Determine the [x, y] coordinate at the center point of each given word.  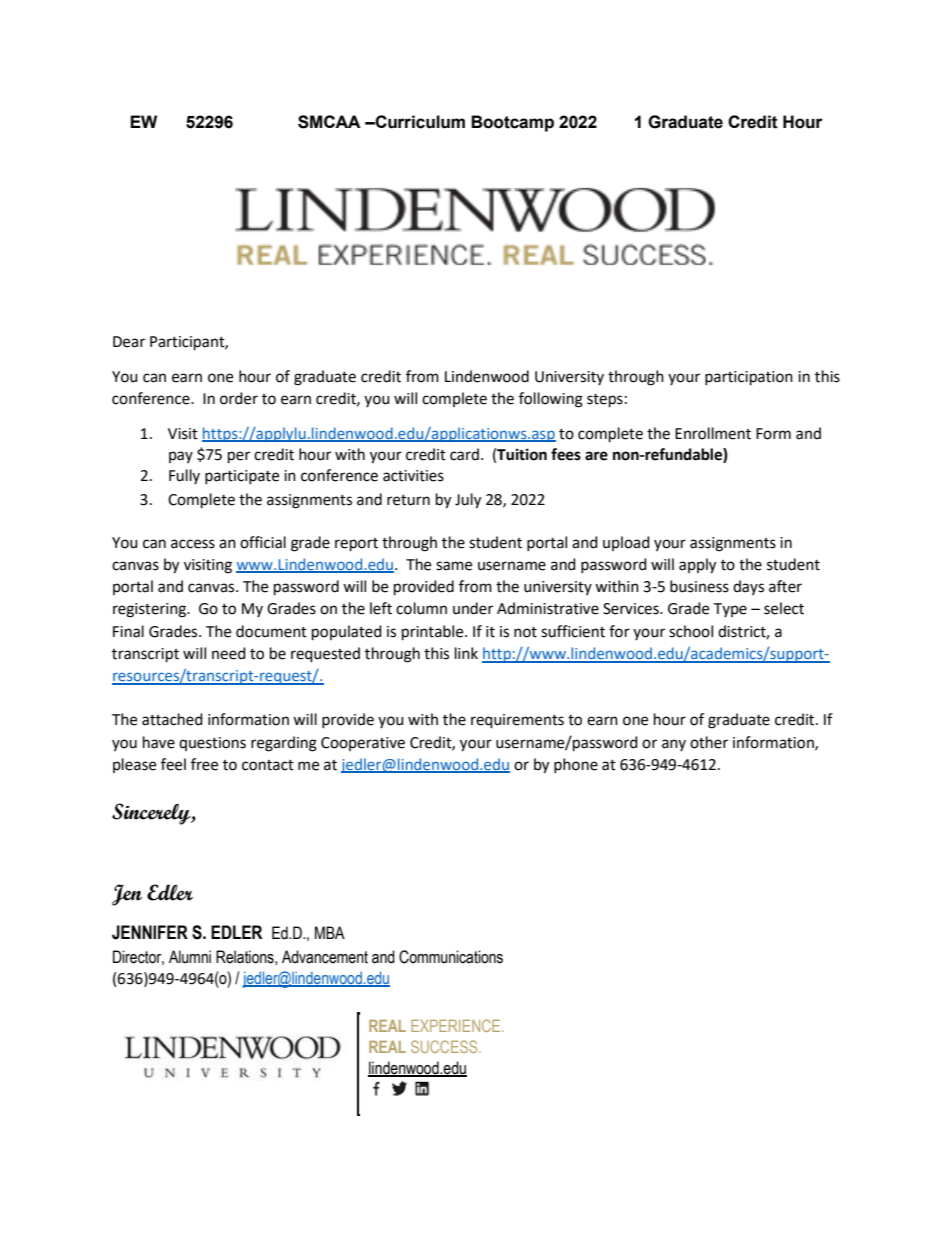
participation [749, 378]
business [699, 586]
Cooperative [363, 744]
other [709, 742]
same [454, 566]
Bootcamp [512, 123]
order [239, 398]
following [551, 400]
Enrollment [713, 433]
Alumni [190, 957]
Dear [129, 342]
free [204, 764]
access [193, 544]
